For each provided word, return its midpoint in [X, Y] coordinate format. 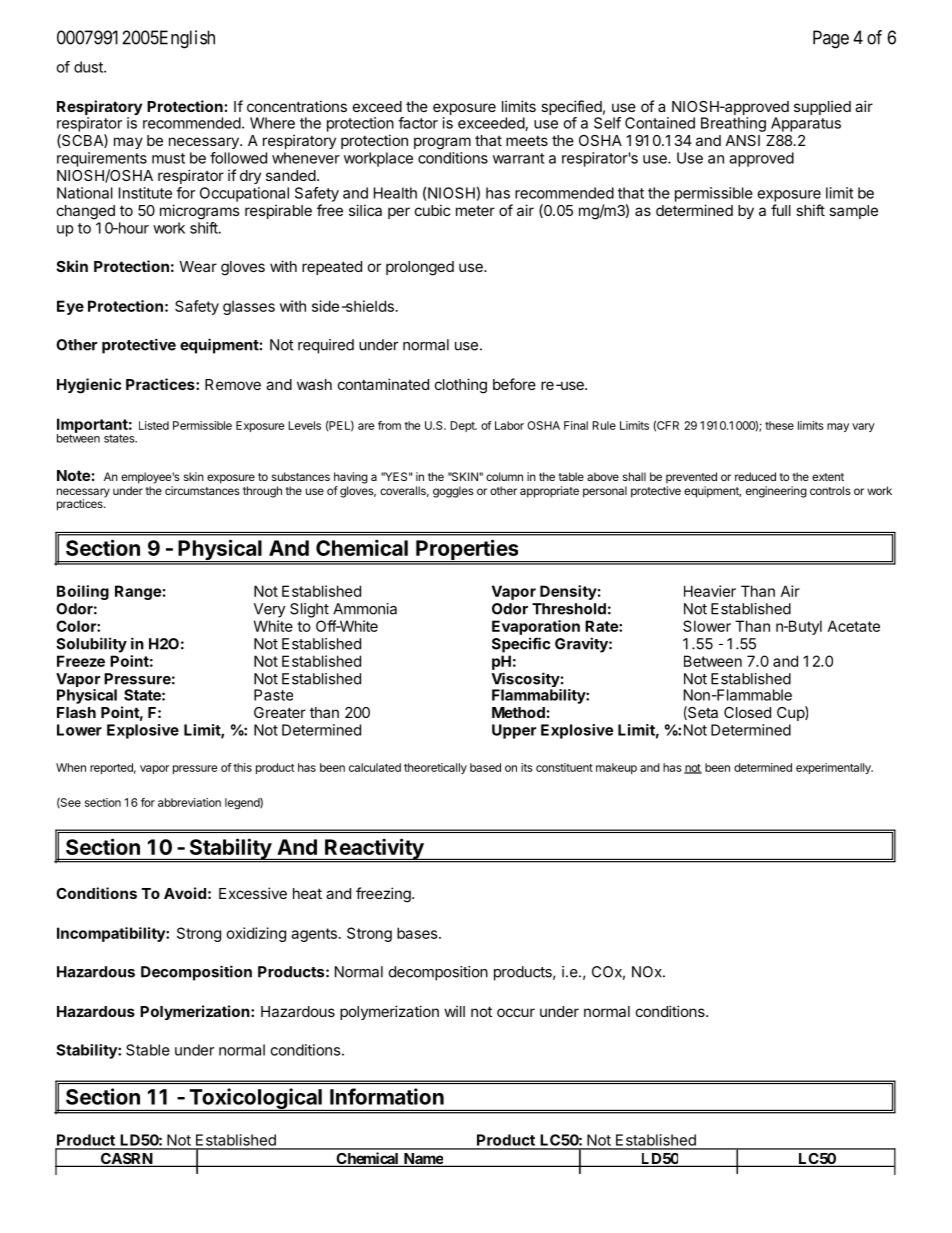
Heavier [710, 591]
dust [89, 67]
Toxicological [255, 1099]
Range [138, 592]
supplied [822, 107]
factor [418, 123]
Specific [521, 645]
